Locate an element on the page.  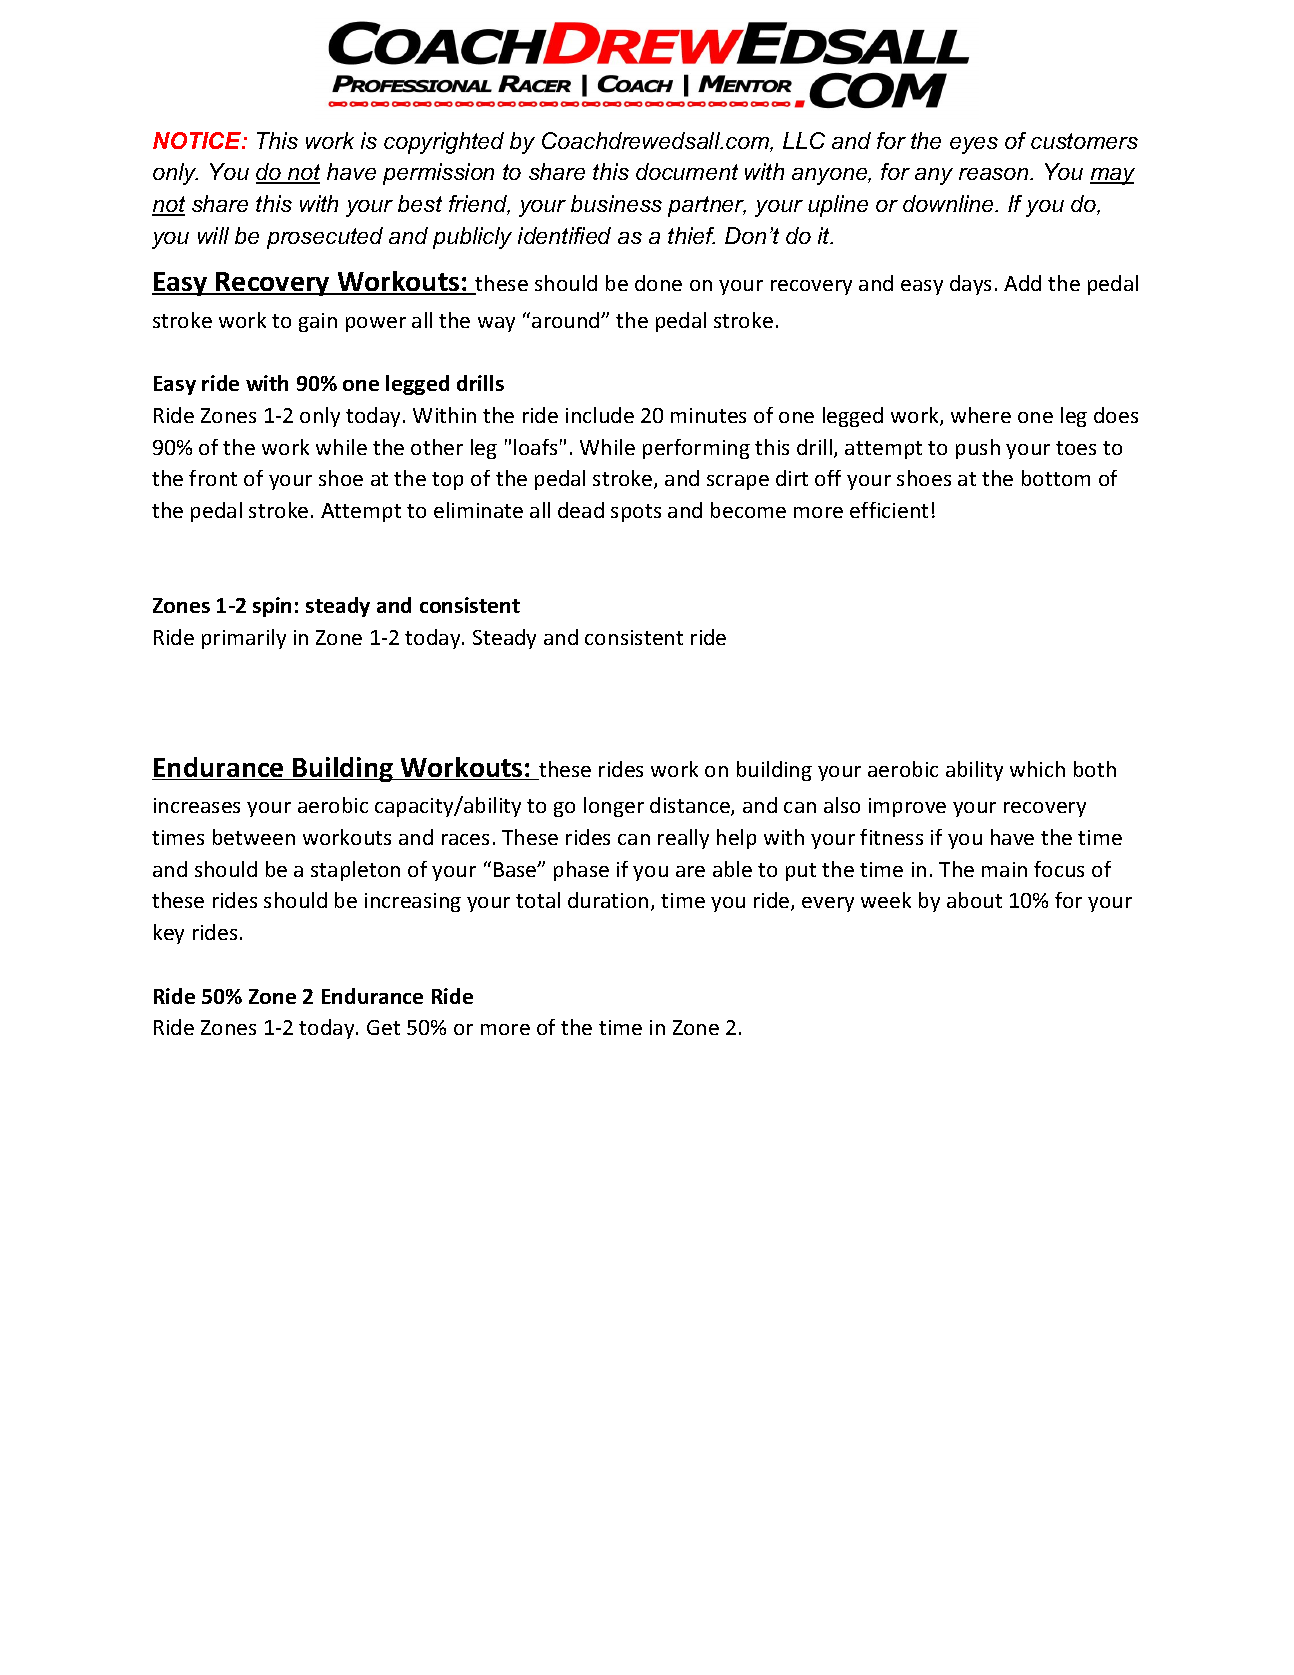
push is located at coordinates (978, 449).
